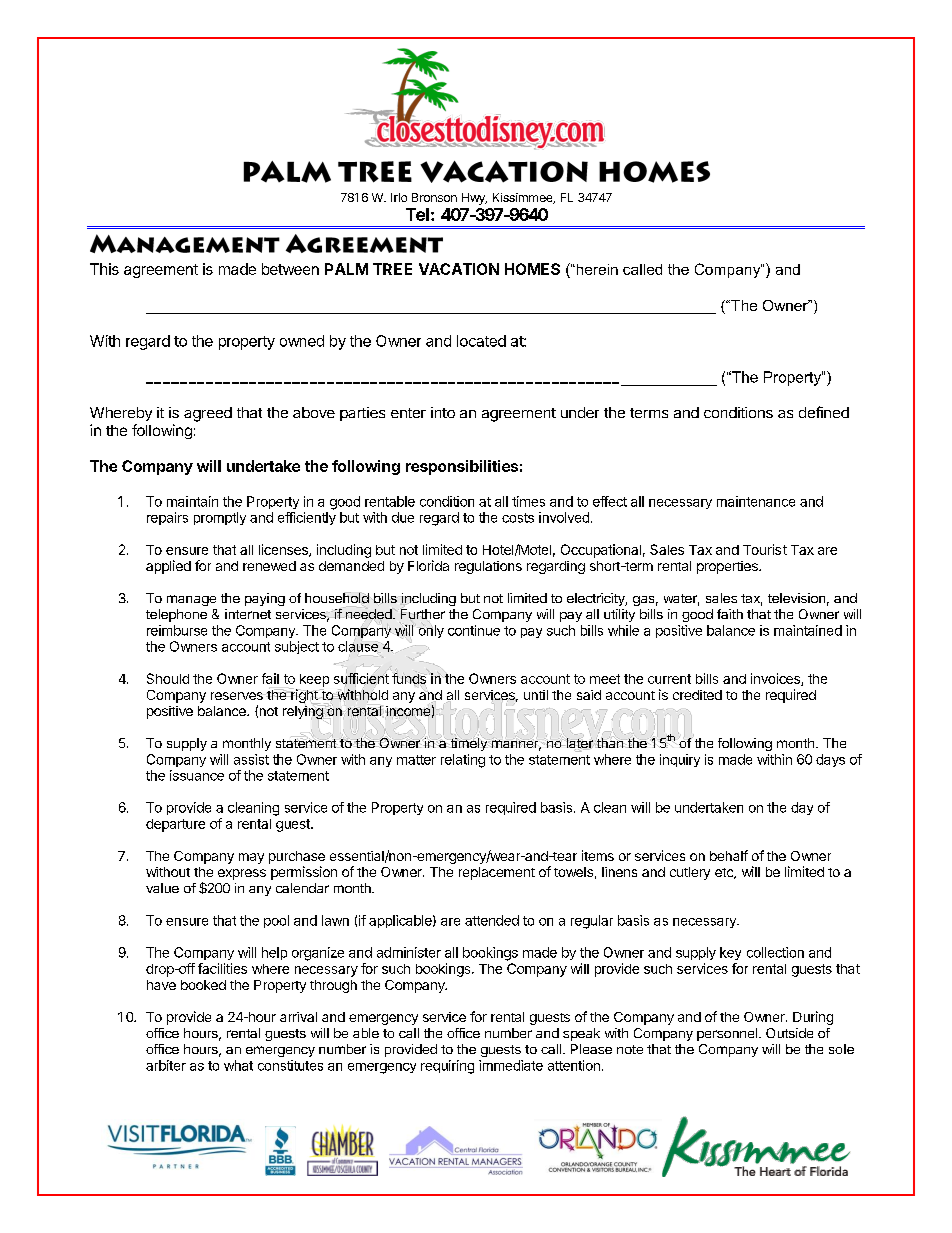 The image size is (952, 1233). What do you see at coordinates (208, 414) in the image?
I see `agreed` at bounding box center [208, 414].
